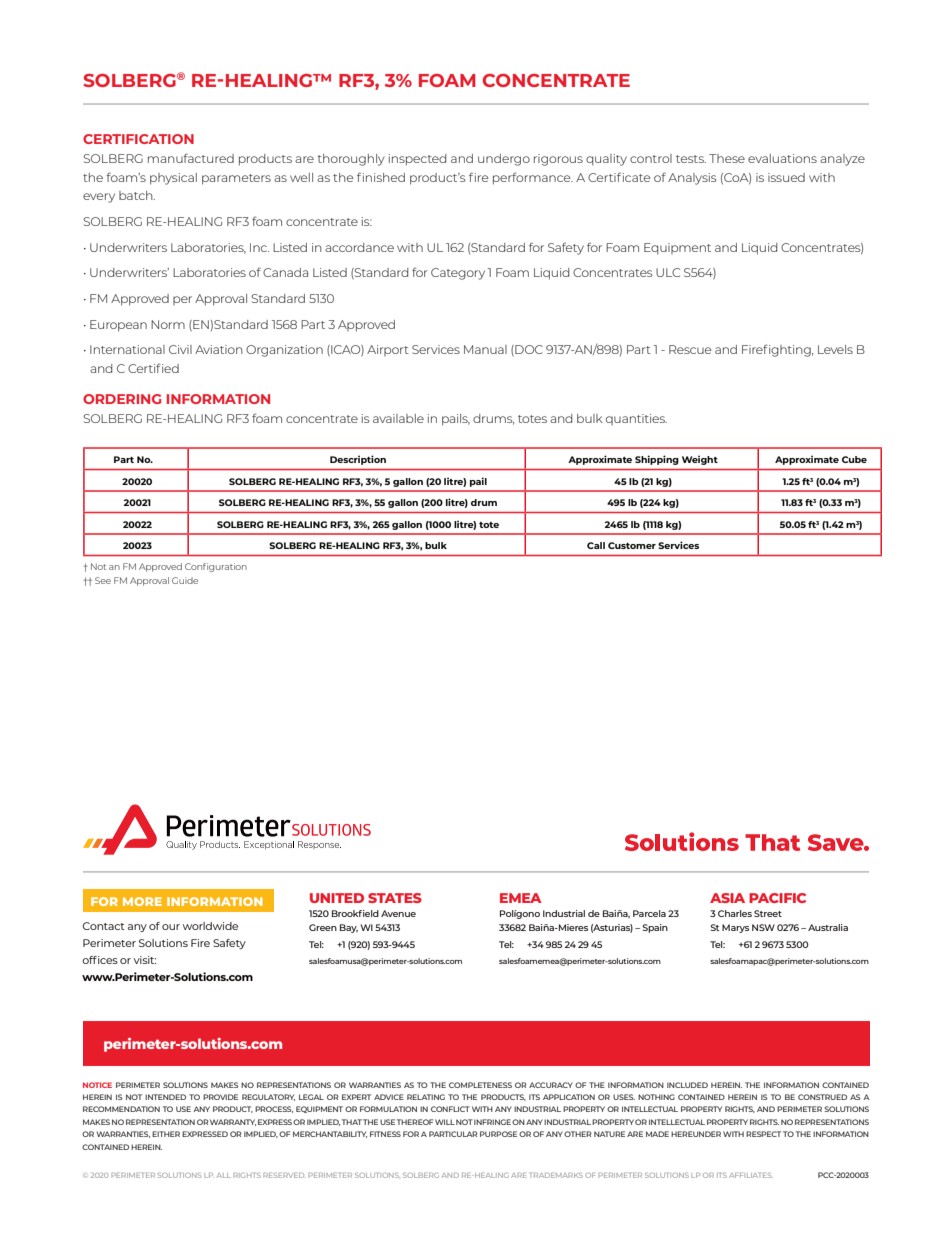 Image resolution: width=952 pixels, height=1233 pixels. Describe the element at coordinates (191, 158) in the image. I see `manufactured` at that location.
